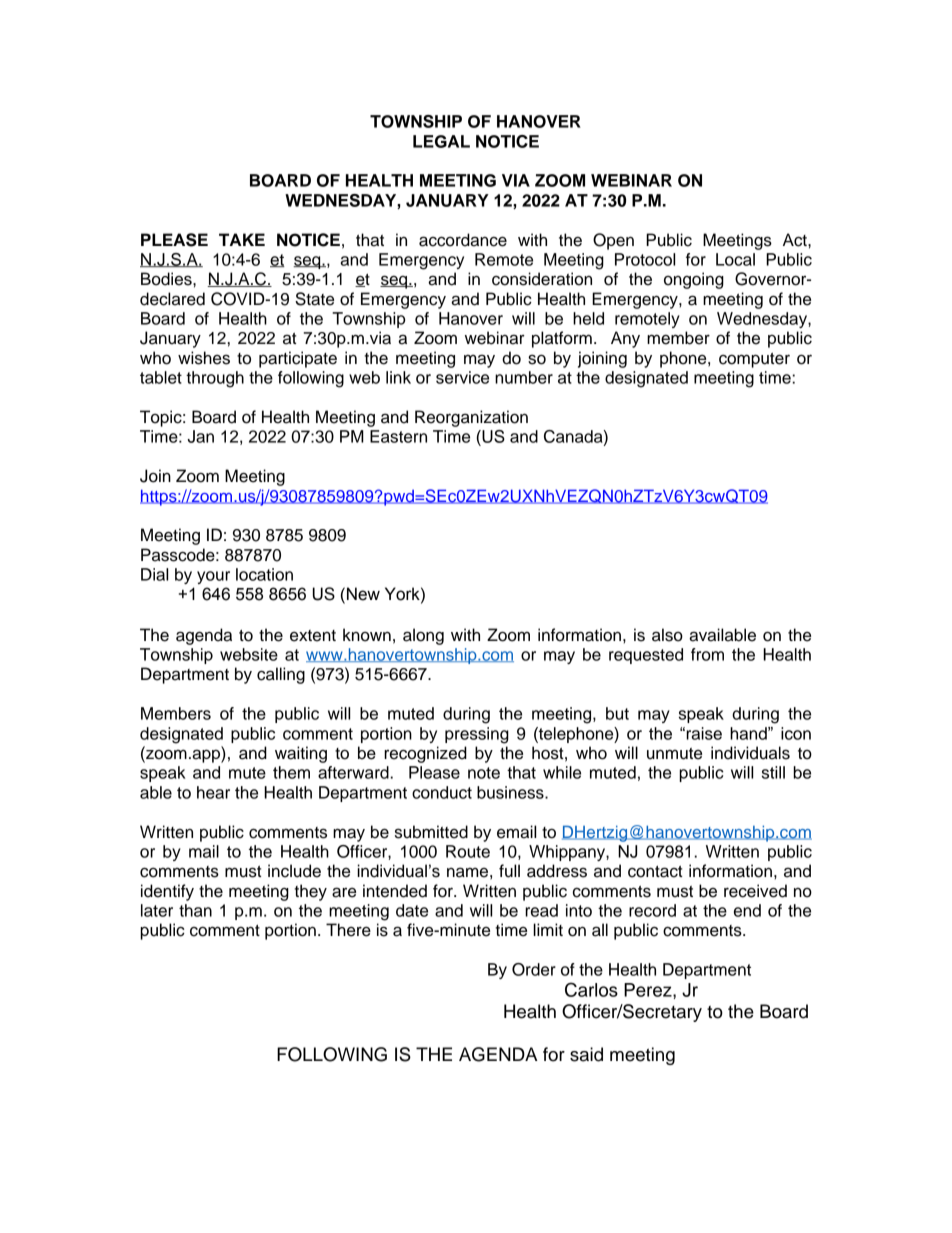 The height and width of the image is (1233, 952). Describe the element at coordinates (195, 910) in the image. I see `than` at that location.
